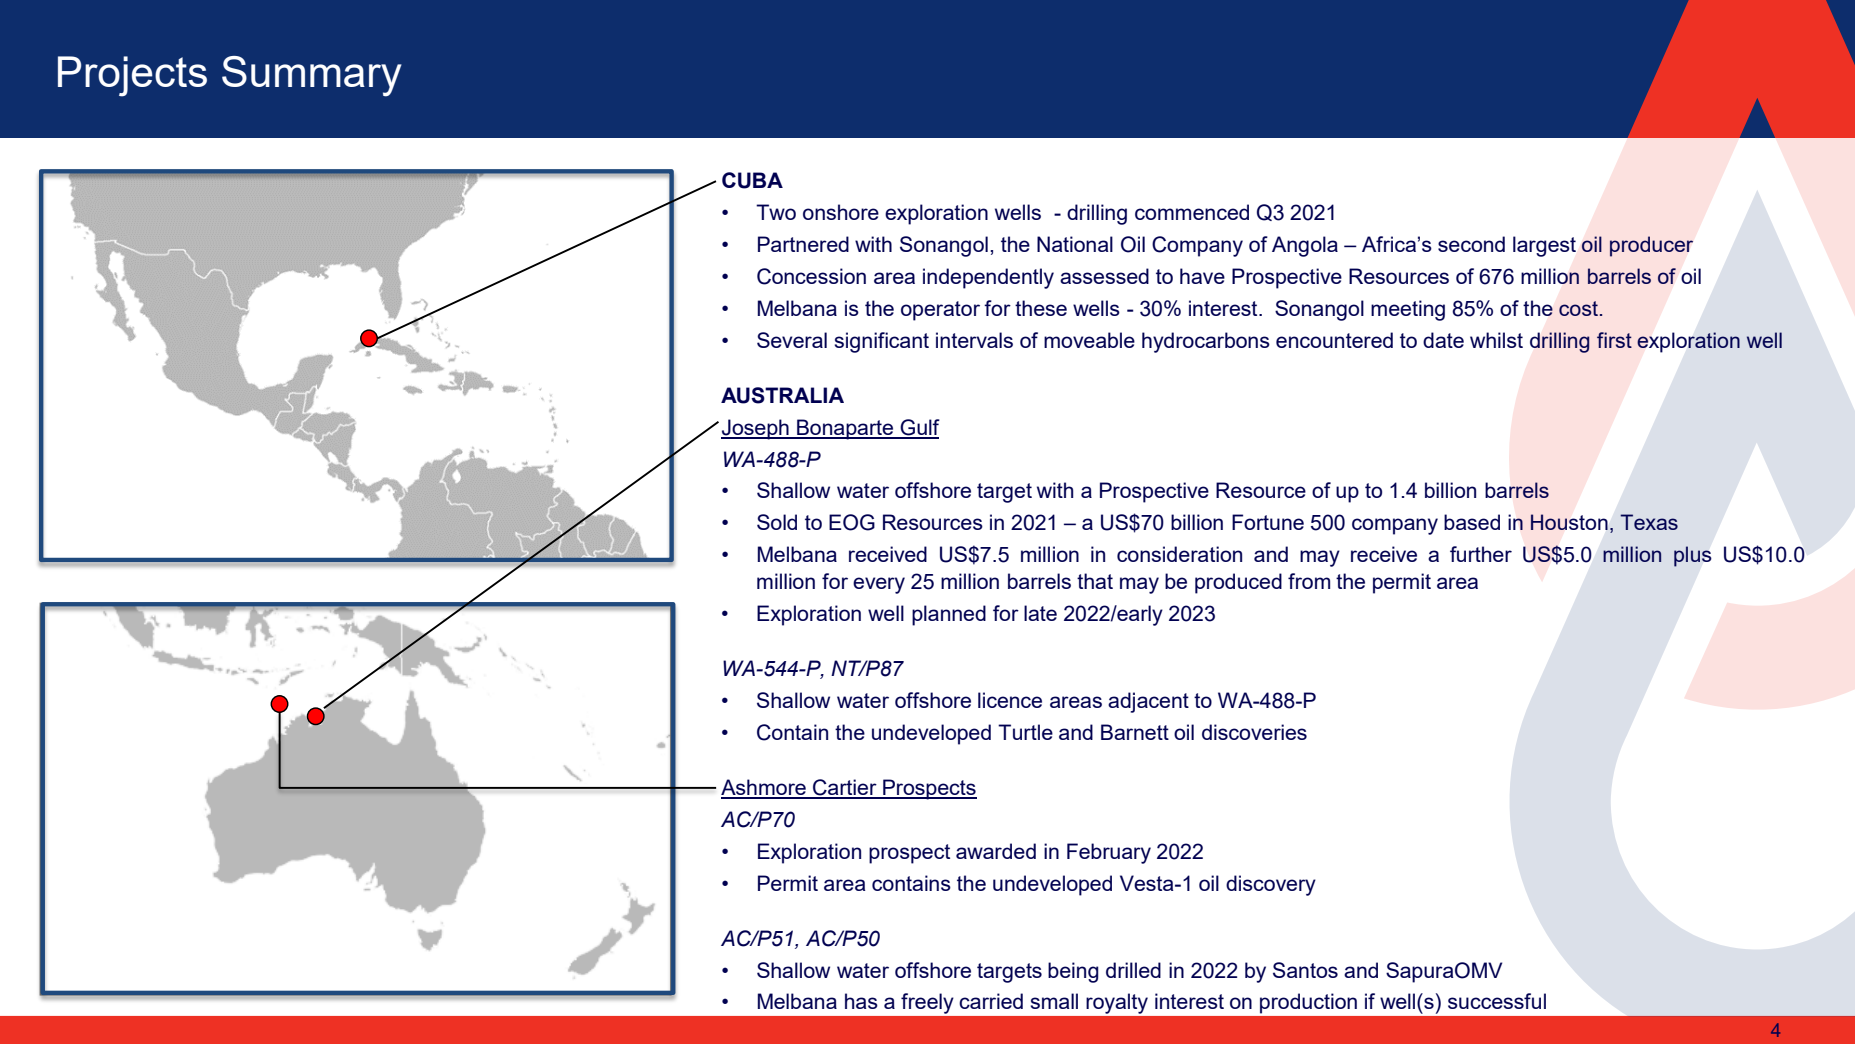 The width and height of the document is (1855, 1044). I want to click on Summary, so click(312, 76).
